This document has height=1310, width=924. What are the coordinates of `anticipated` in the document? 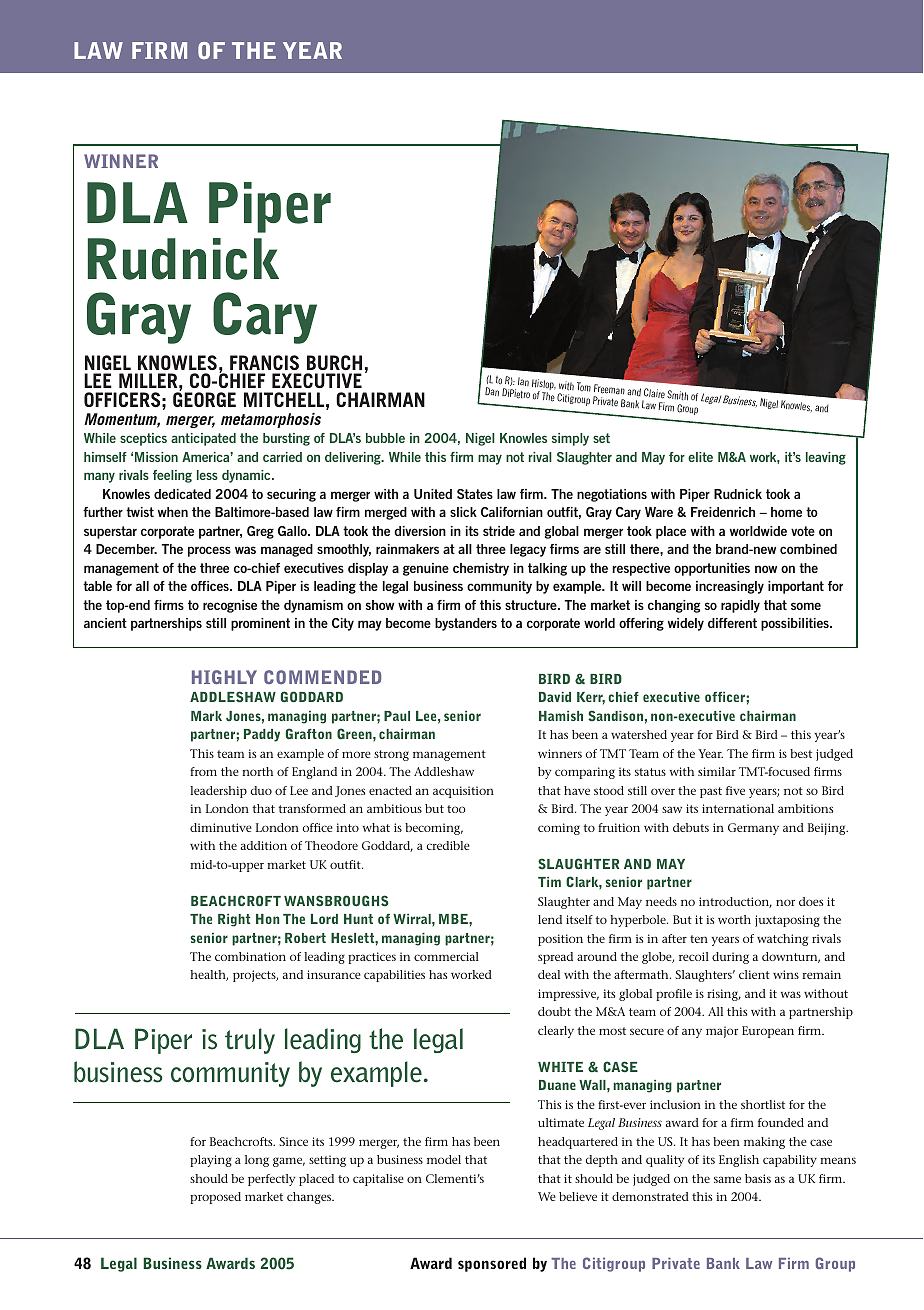 It's located at (203, 439).
